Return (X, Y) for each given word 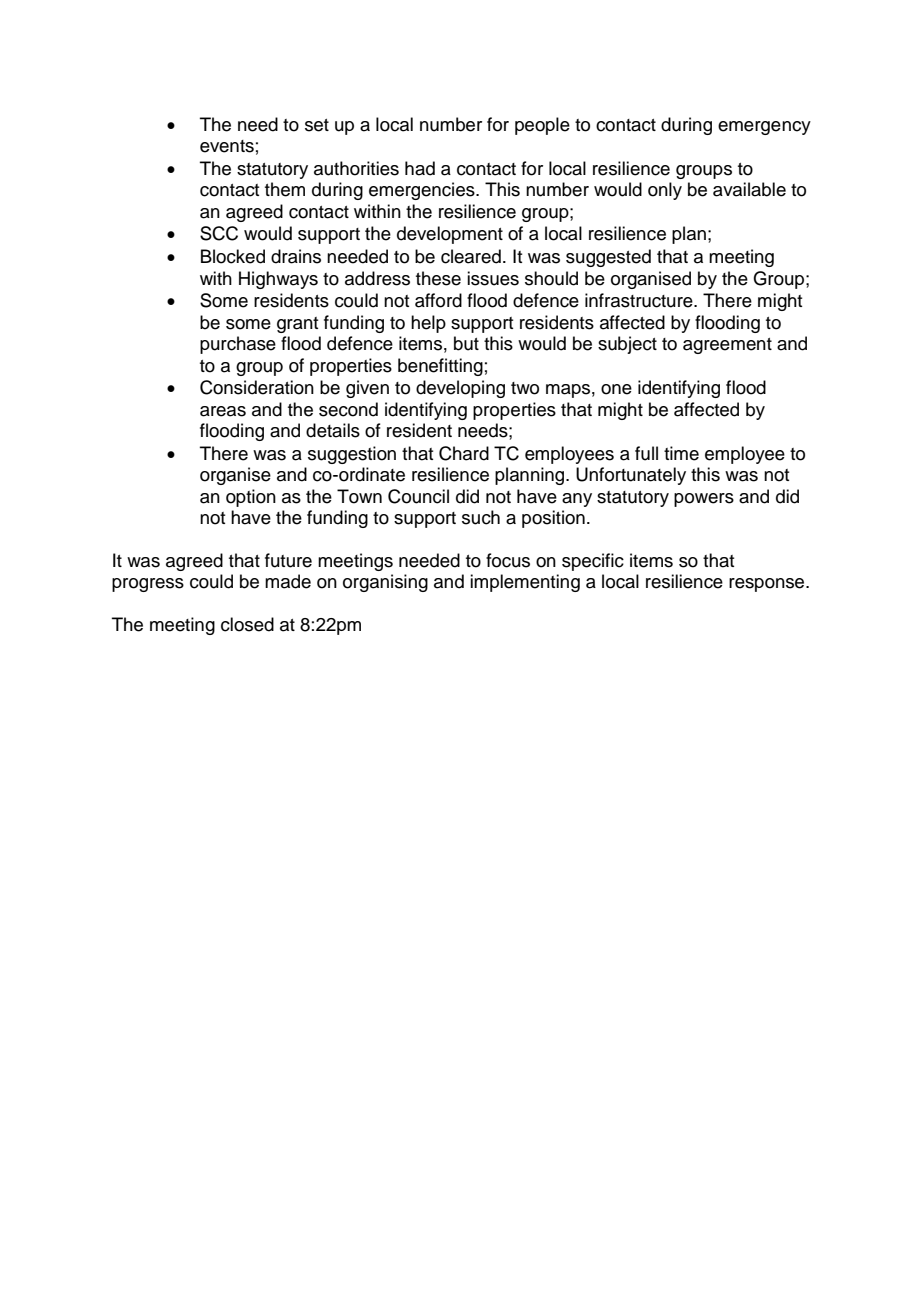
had (420, 168)
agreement (727, 346)
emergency (764, 128)
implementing (525, 583)
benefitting (440, 367)
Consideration (257, 387)
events (227, 146)
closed (247, 624)
